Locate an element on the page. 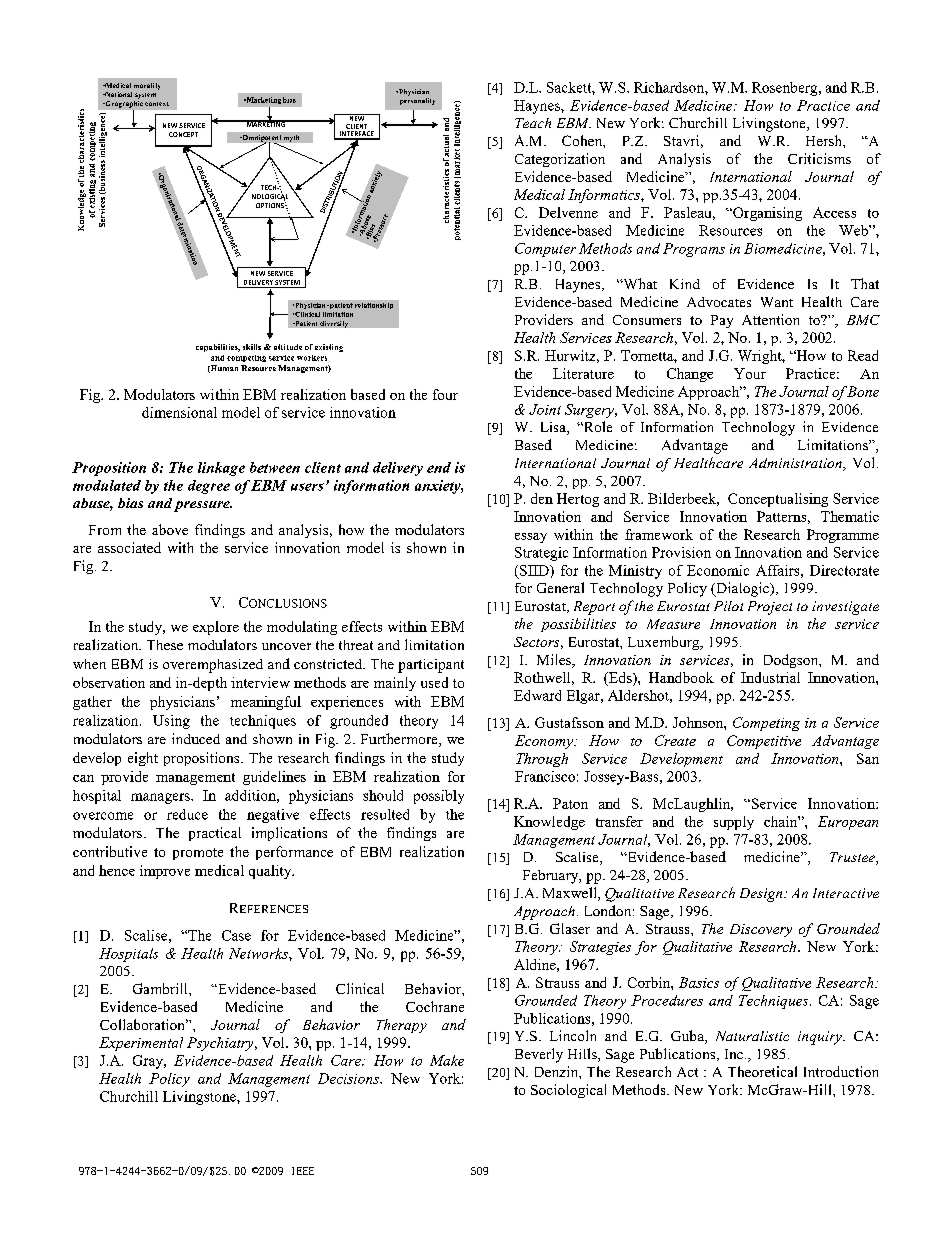 This image has height=1233, width=952. reduce is located at coordinates (187, 814).
